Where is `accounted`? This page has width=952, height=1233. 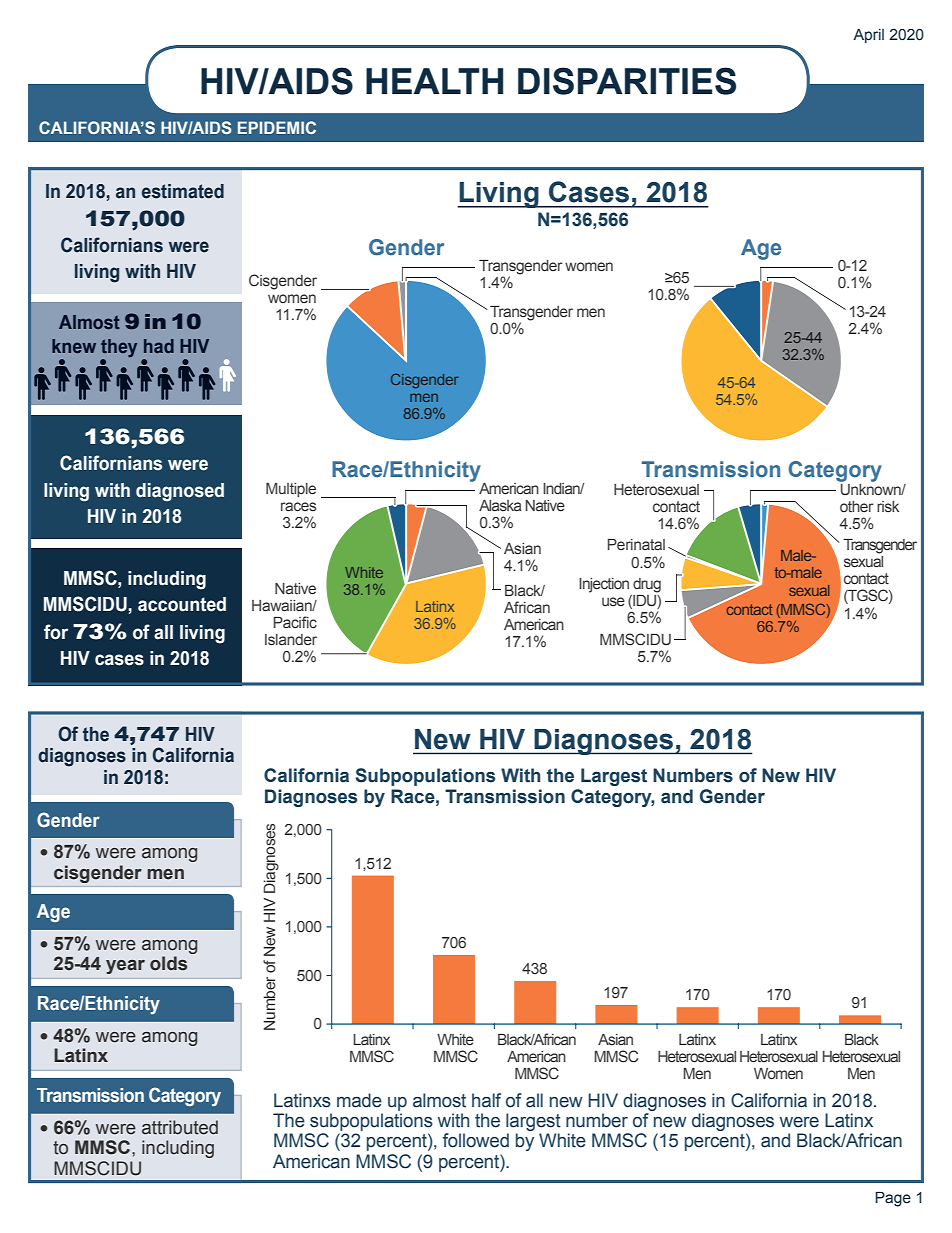
accounted is located at coordinates (182, 604).
